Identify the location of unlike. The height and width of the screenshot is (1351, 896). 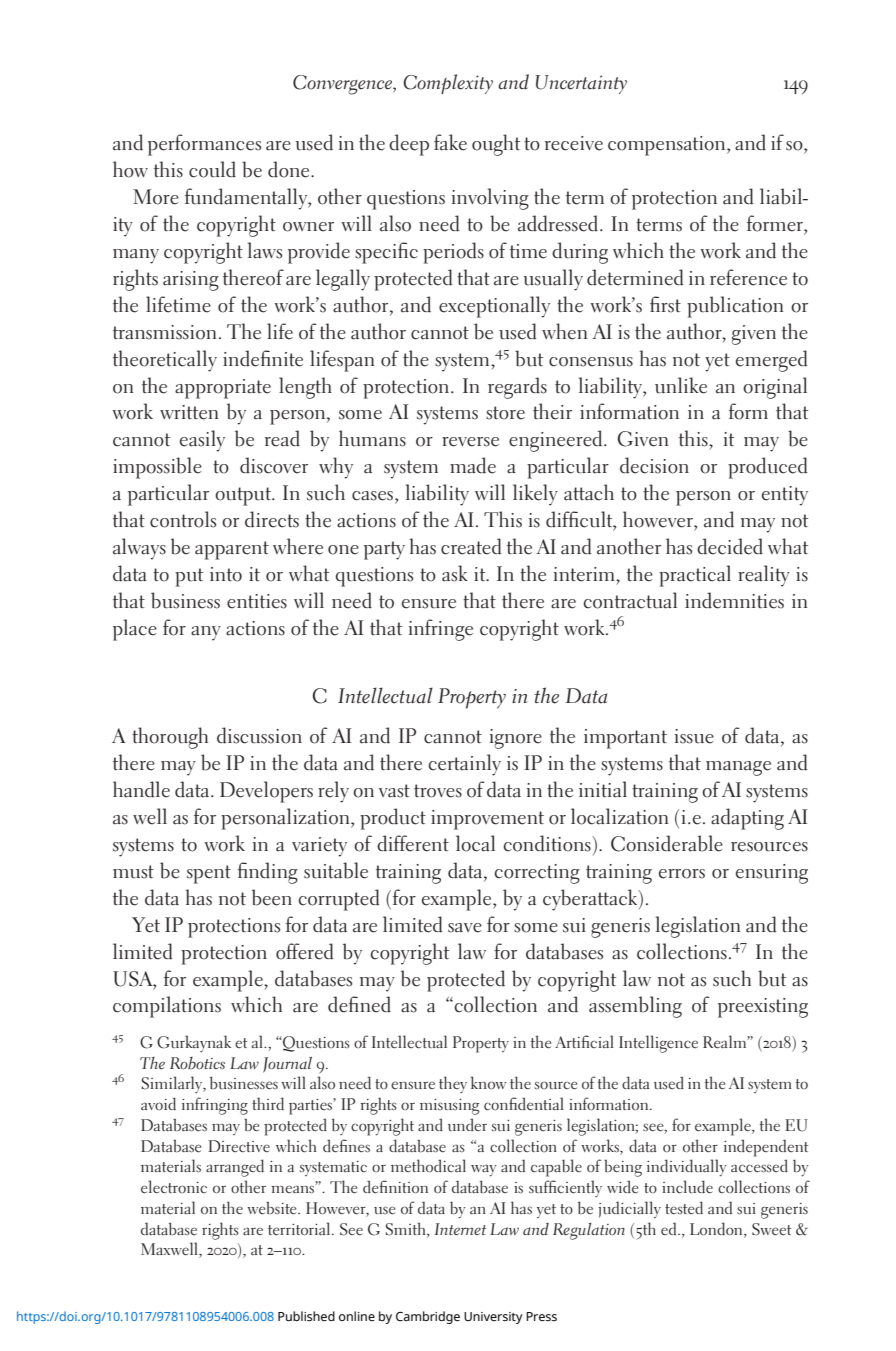
(681, 385).
